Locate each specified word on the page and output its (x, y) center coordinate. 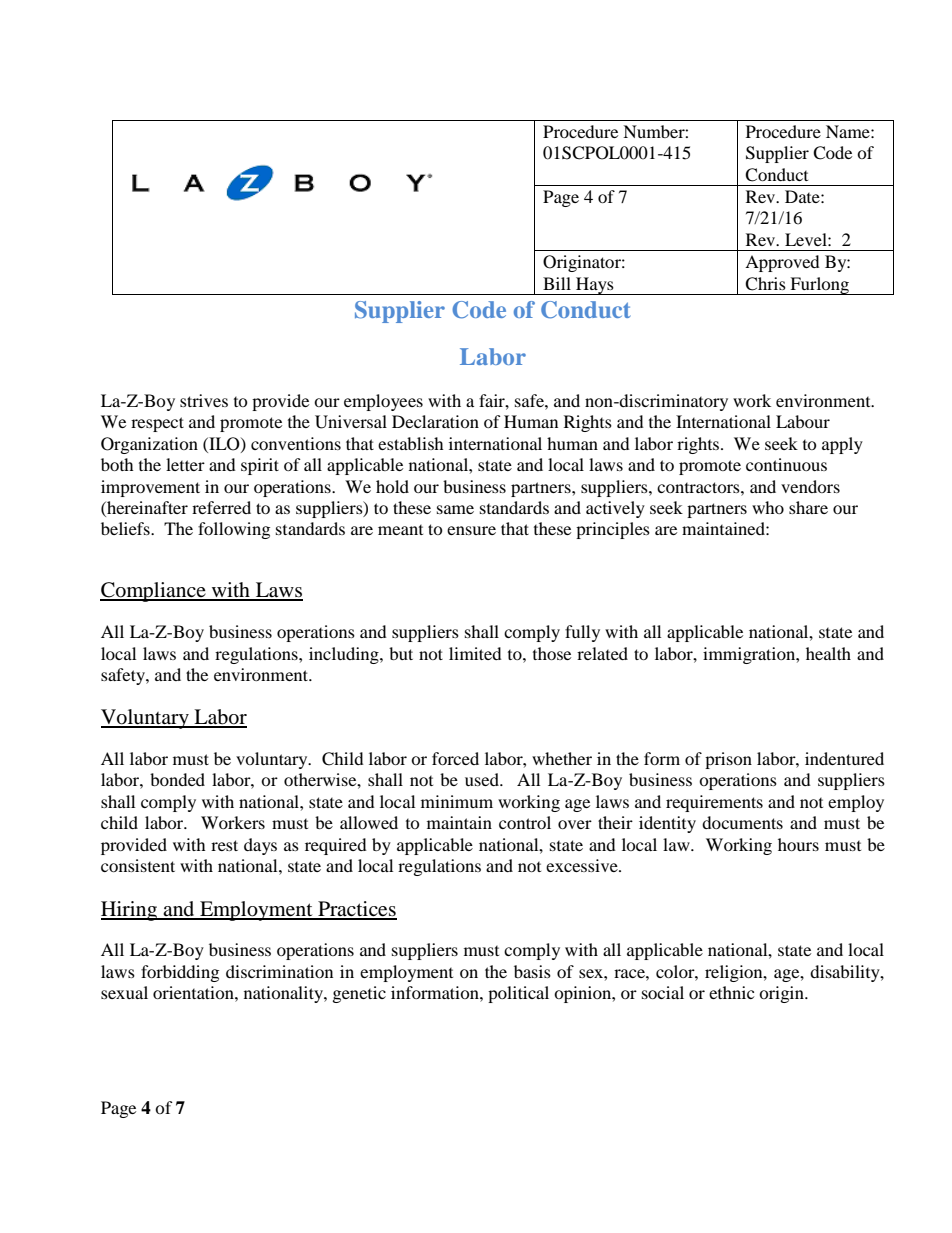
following (234, 530)
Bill (557, 283)
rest (224, 845)
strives (204, 400)
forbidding (180, 973)
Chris (765, 284)
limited (475, 653)
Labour (803, 421)
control (525, 822)
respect (157, 424)
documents (742, 822)
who (768, 507)
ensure (471, 530)
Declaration (435, 421)
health (828, 653)
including (345, 655)
